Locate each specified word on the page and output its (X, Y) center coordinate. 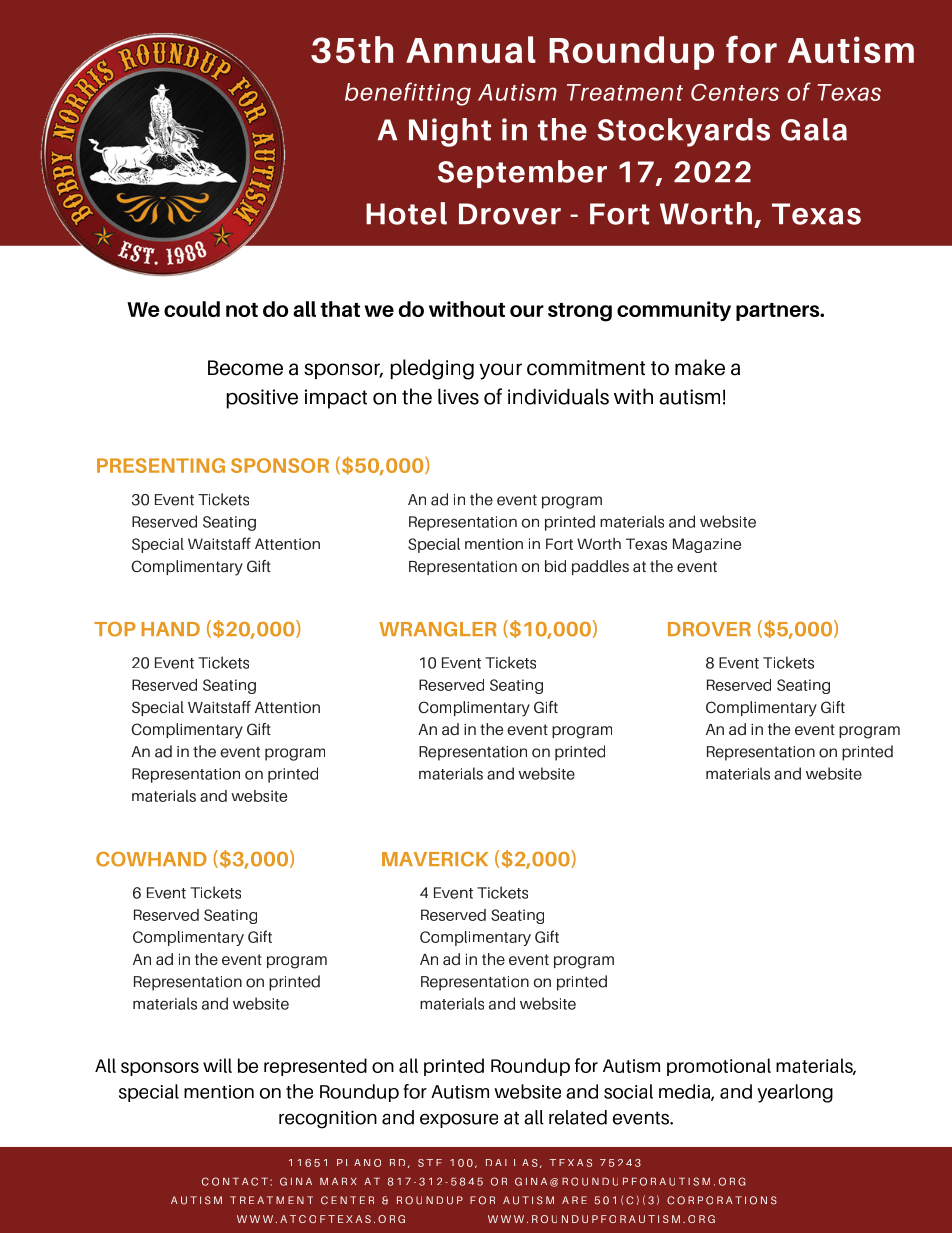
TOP (115, 629)
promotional (719, 1067)
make (700, 367)
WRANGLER (437, 629)
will (217, 1065)
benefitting (408, 94)
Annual (471, 49)
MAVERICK (435, 859)
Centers (735, 92)
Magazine (707, 545)
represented (315, 1067)
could (192, 309)
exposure (459, 1120)
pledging (432, 369)
